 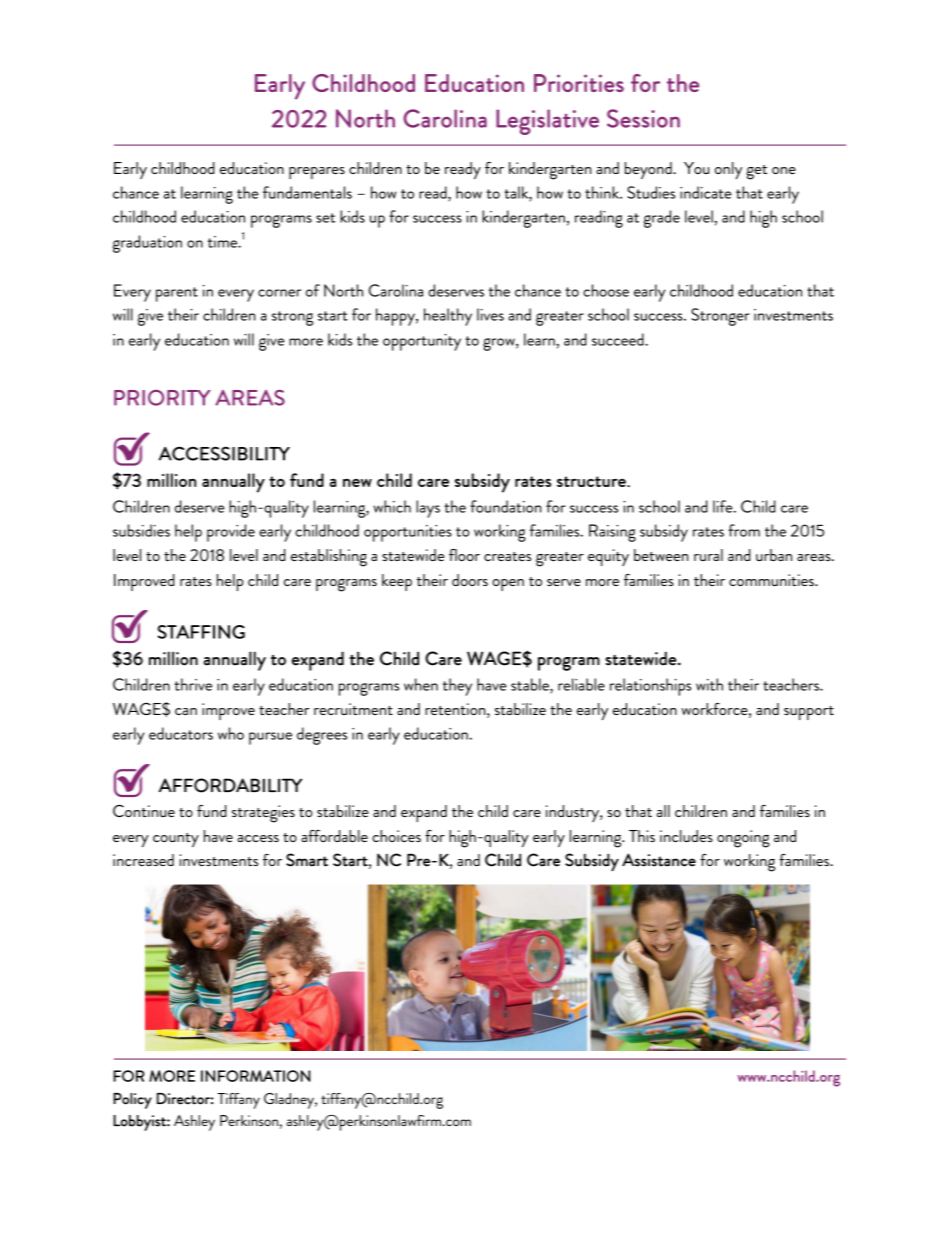 What do you see at coordinates (506, 506) in the screenshot?
I see `foundation` at bounding box center [506, 506].
